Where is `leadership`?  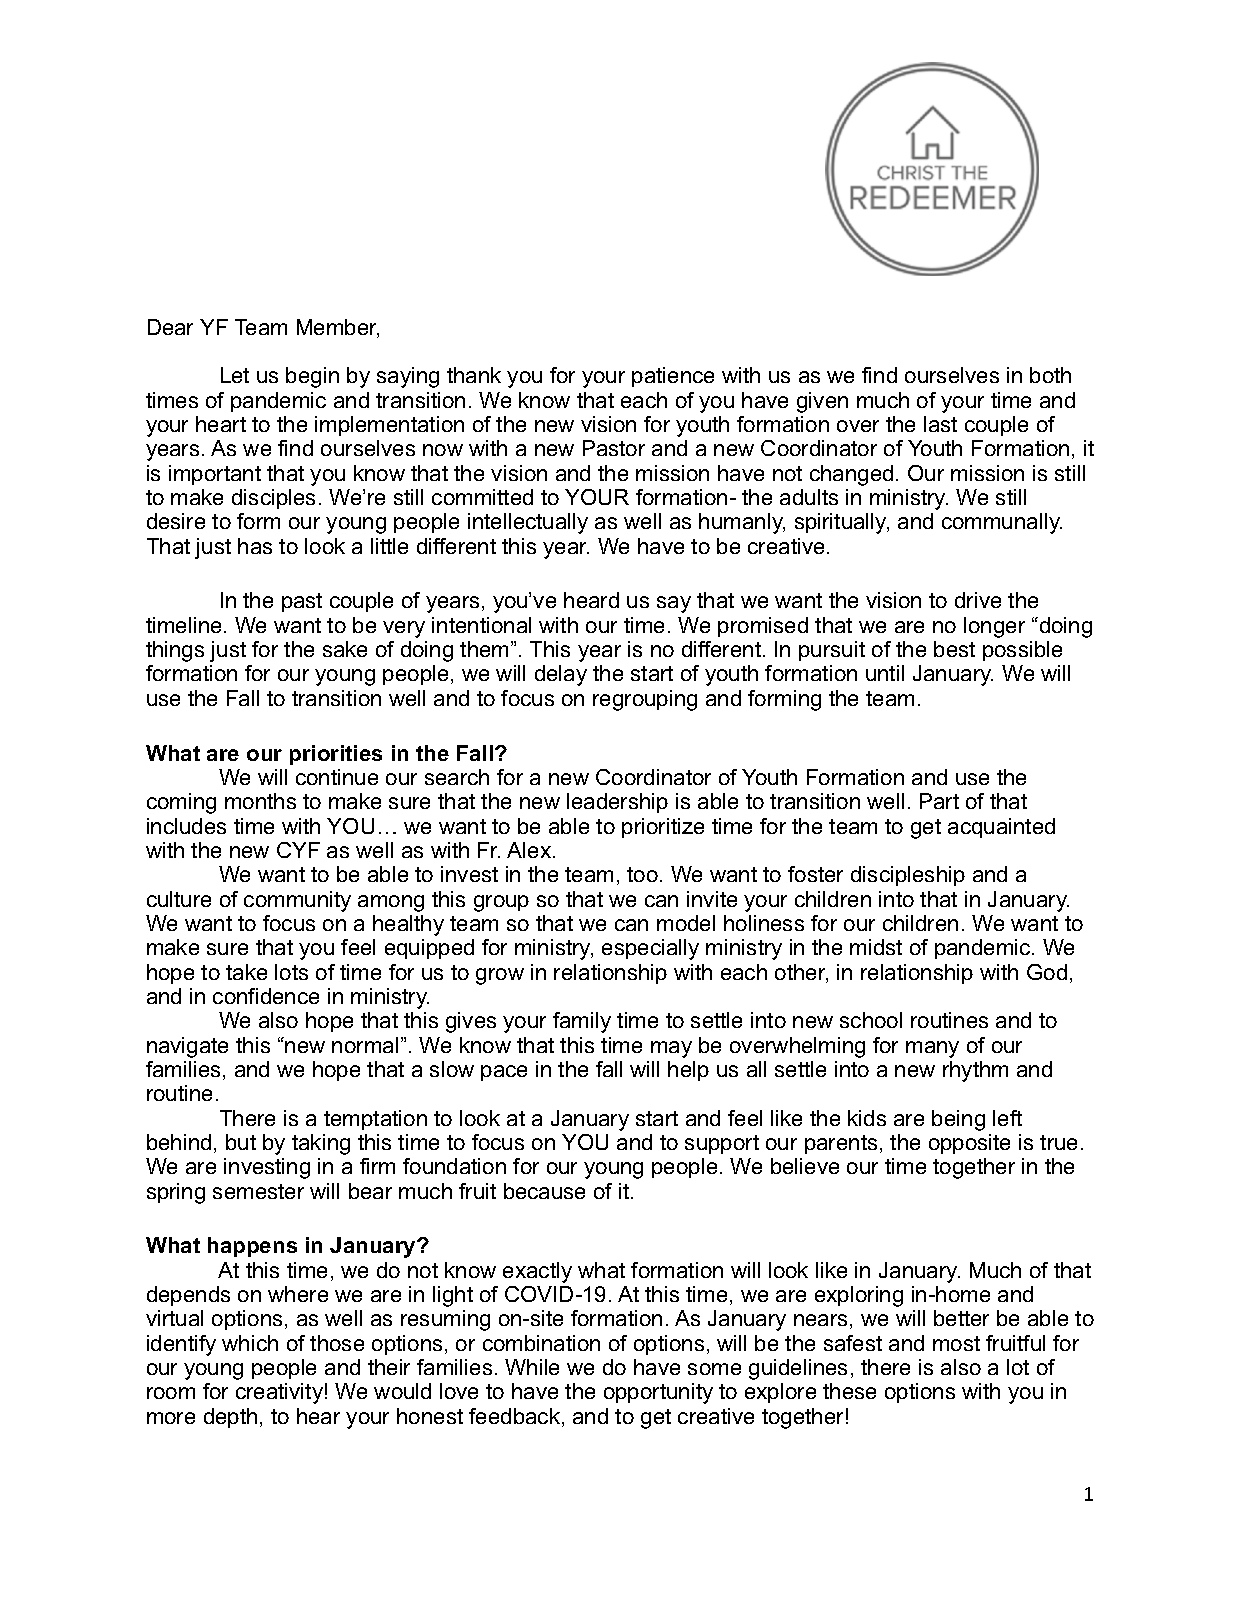
leadership is located at coordinates (617, 803).
